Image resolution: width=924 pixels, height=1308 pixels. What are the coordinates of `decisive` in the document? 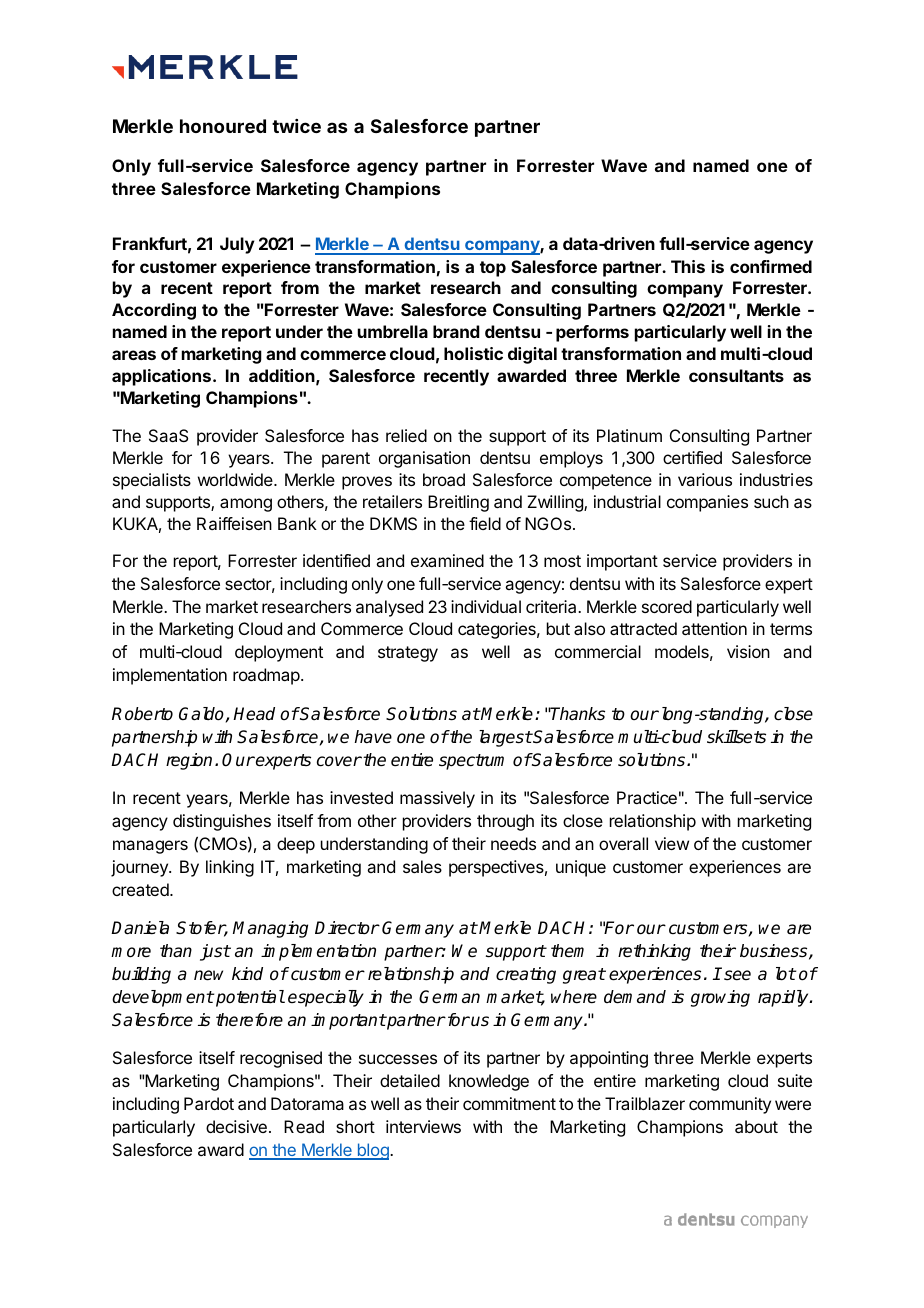 It's located at (236, 1126).
